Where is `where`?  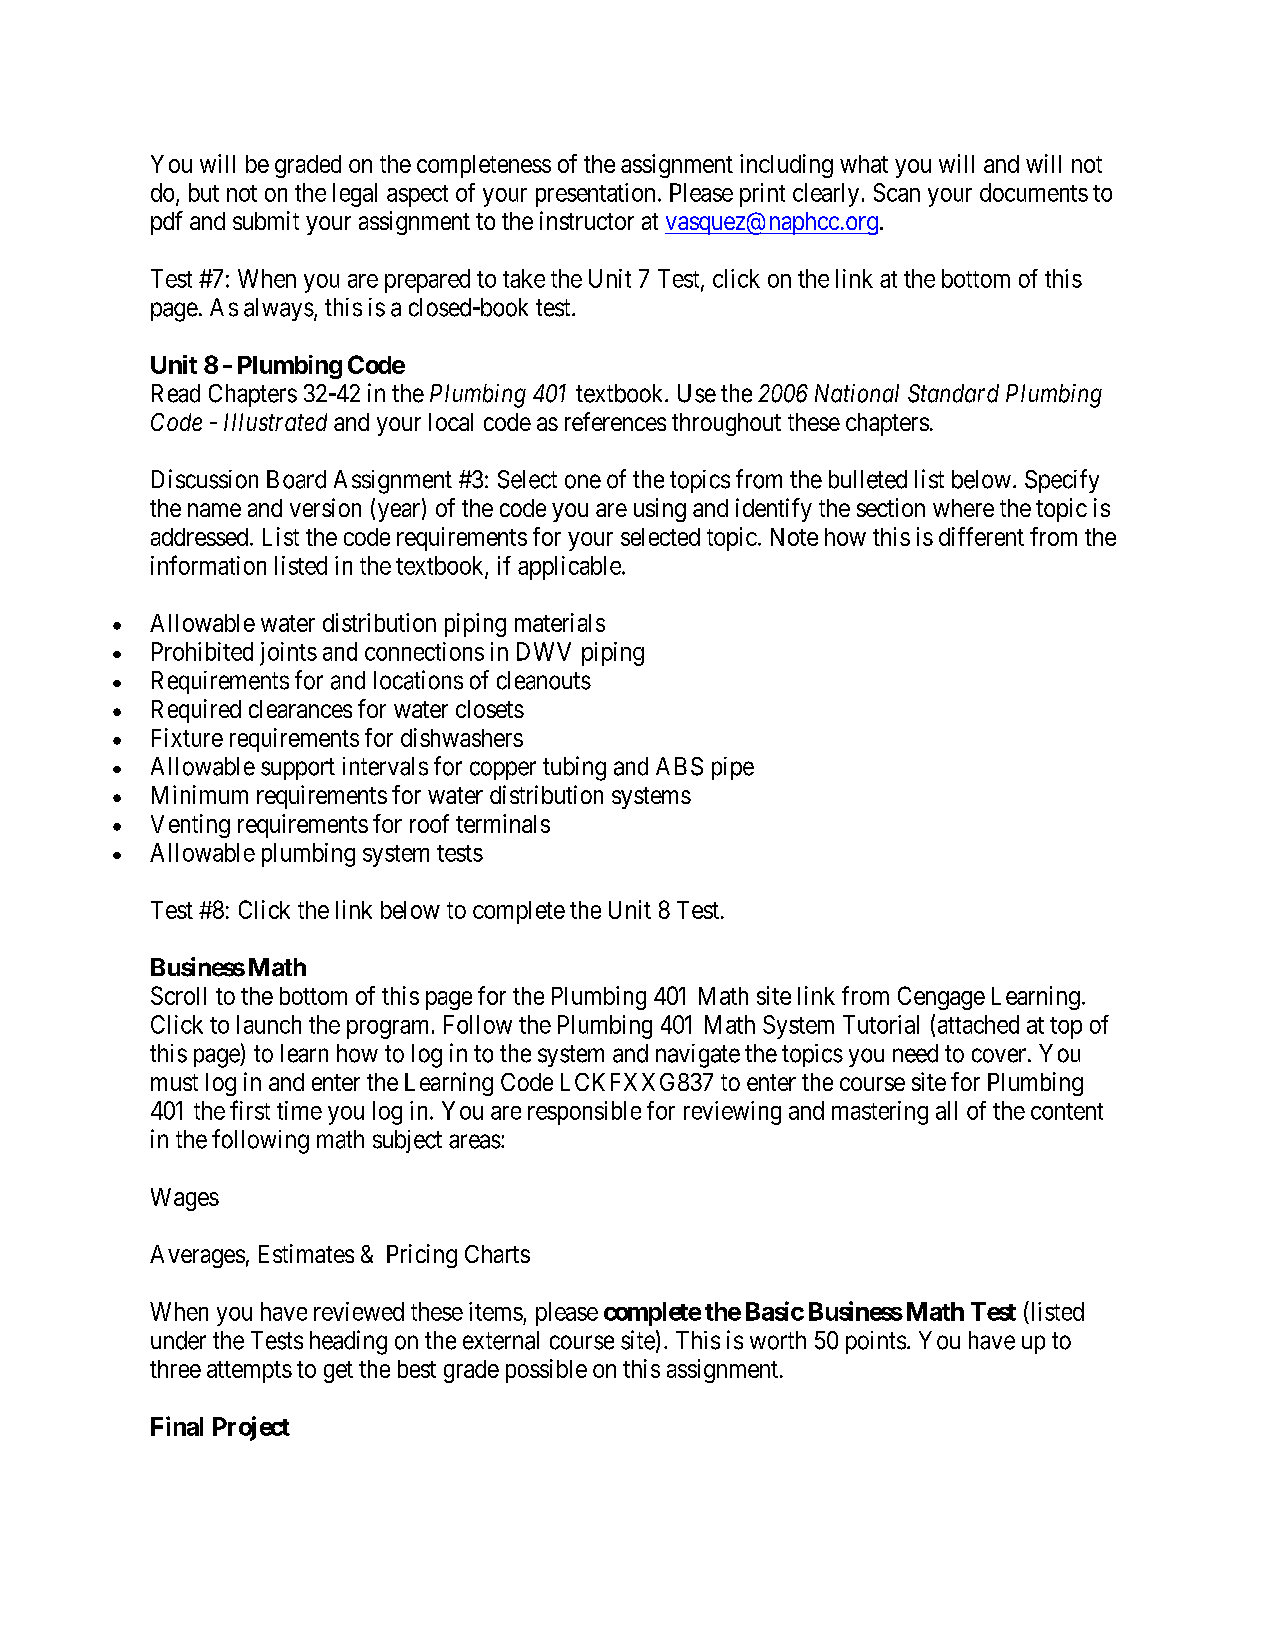 where is located at coordinates (963, 508).
